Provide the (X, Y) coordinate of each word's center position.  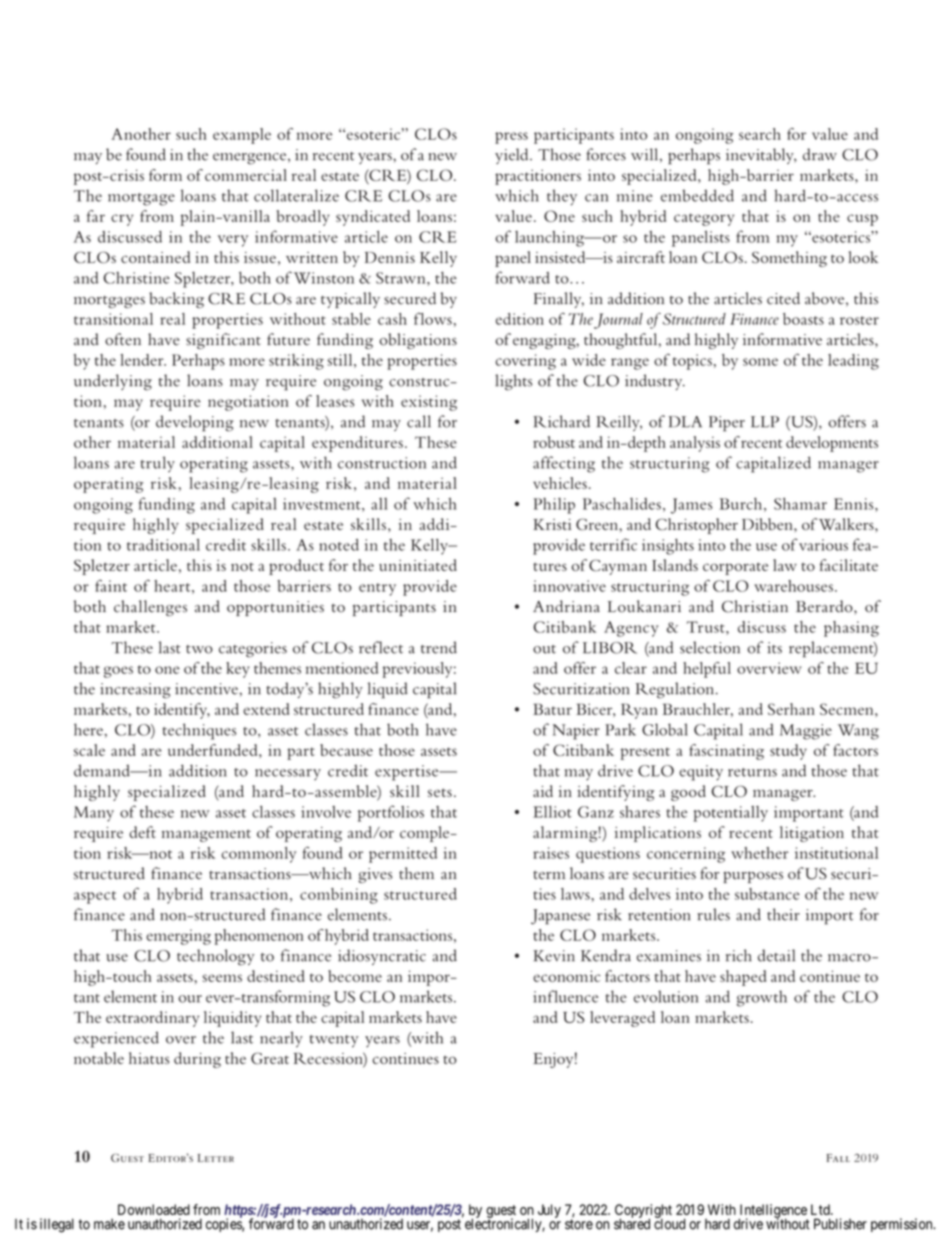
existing (429, 403)
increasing (135, 691)
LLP (765, 422)
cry (122, 220)
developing (195, 423)
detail (776, 955)
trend (439, 647)
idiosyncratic (382, 957)
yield (513, 156)
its (775, 648)
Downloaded (154, 1209)
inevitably (761, 156)
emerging (178, 937)
